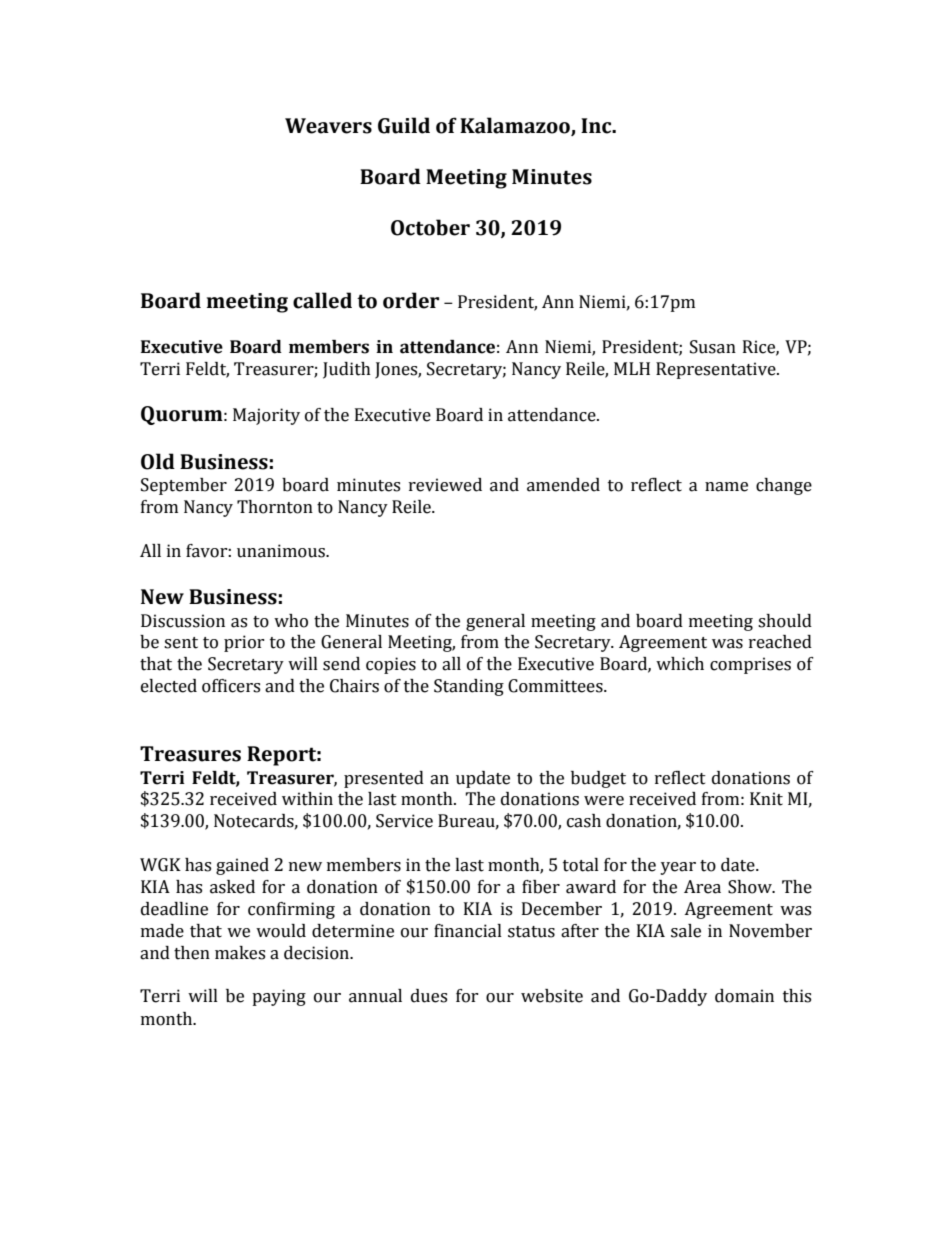  I want to click on Susan, so click(713, 347).
